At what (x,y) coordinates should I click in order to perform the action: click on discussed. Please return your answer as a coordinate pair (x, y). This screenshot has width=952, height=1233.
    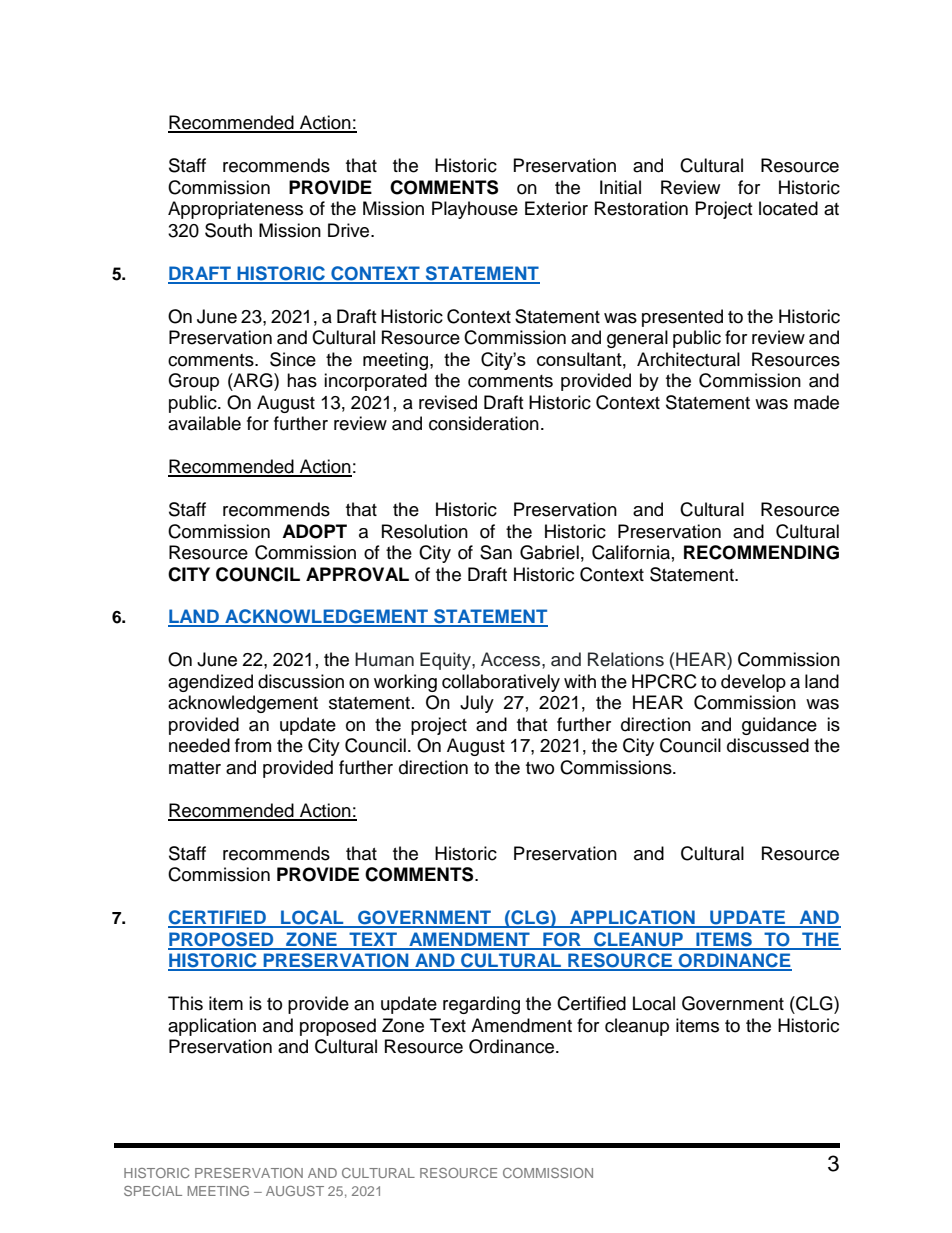
    Looking at the image, I should click on (768, 745).
